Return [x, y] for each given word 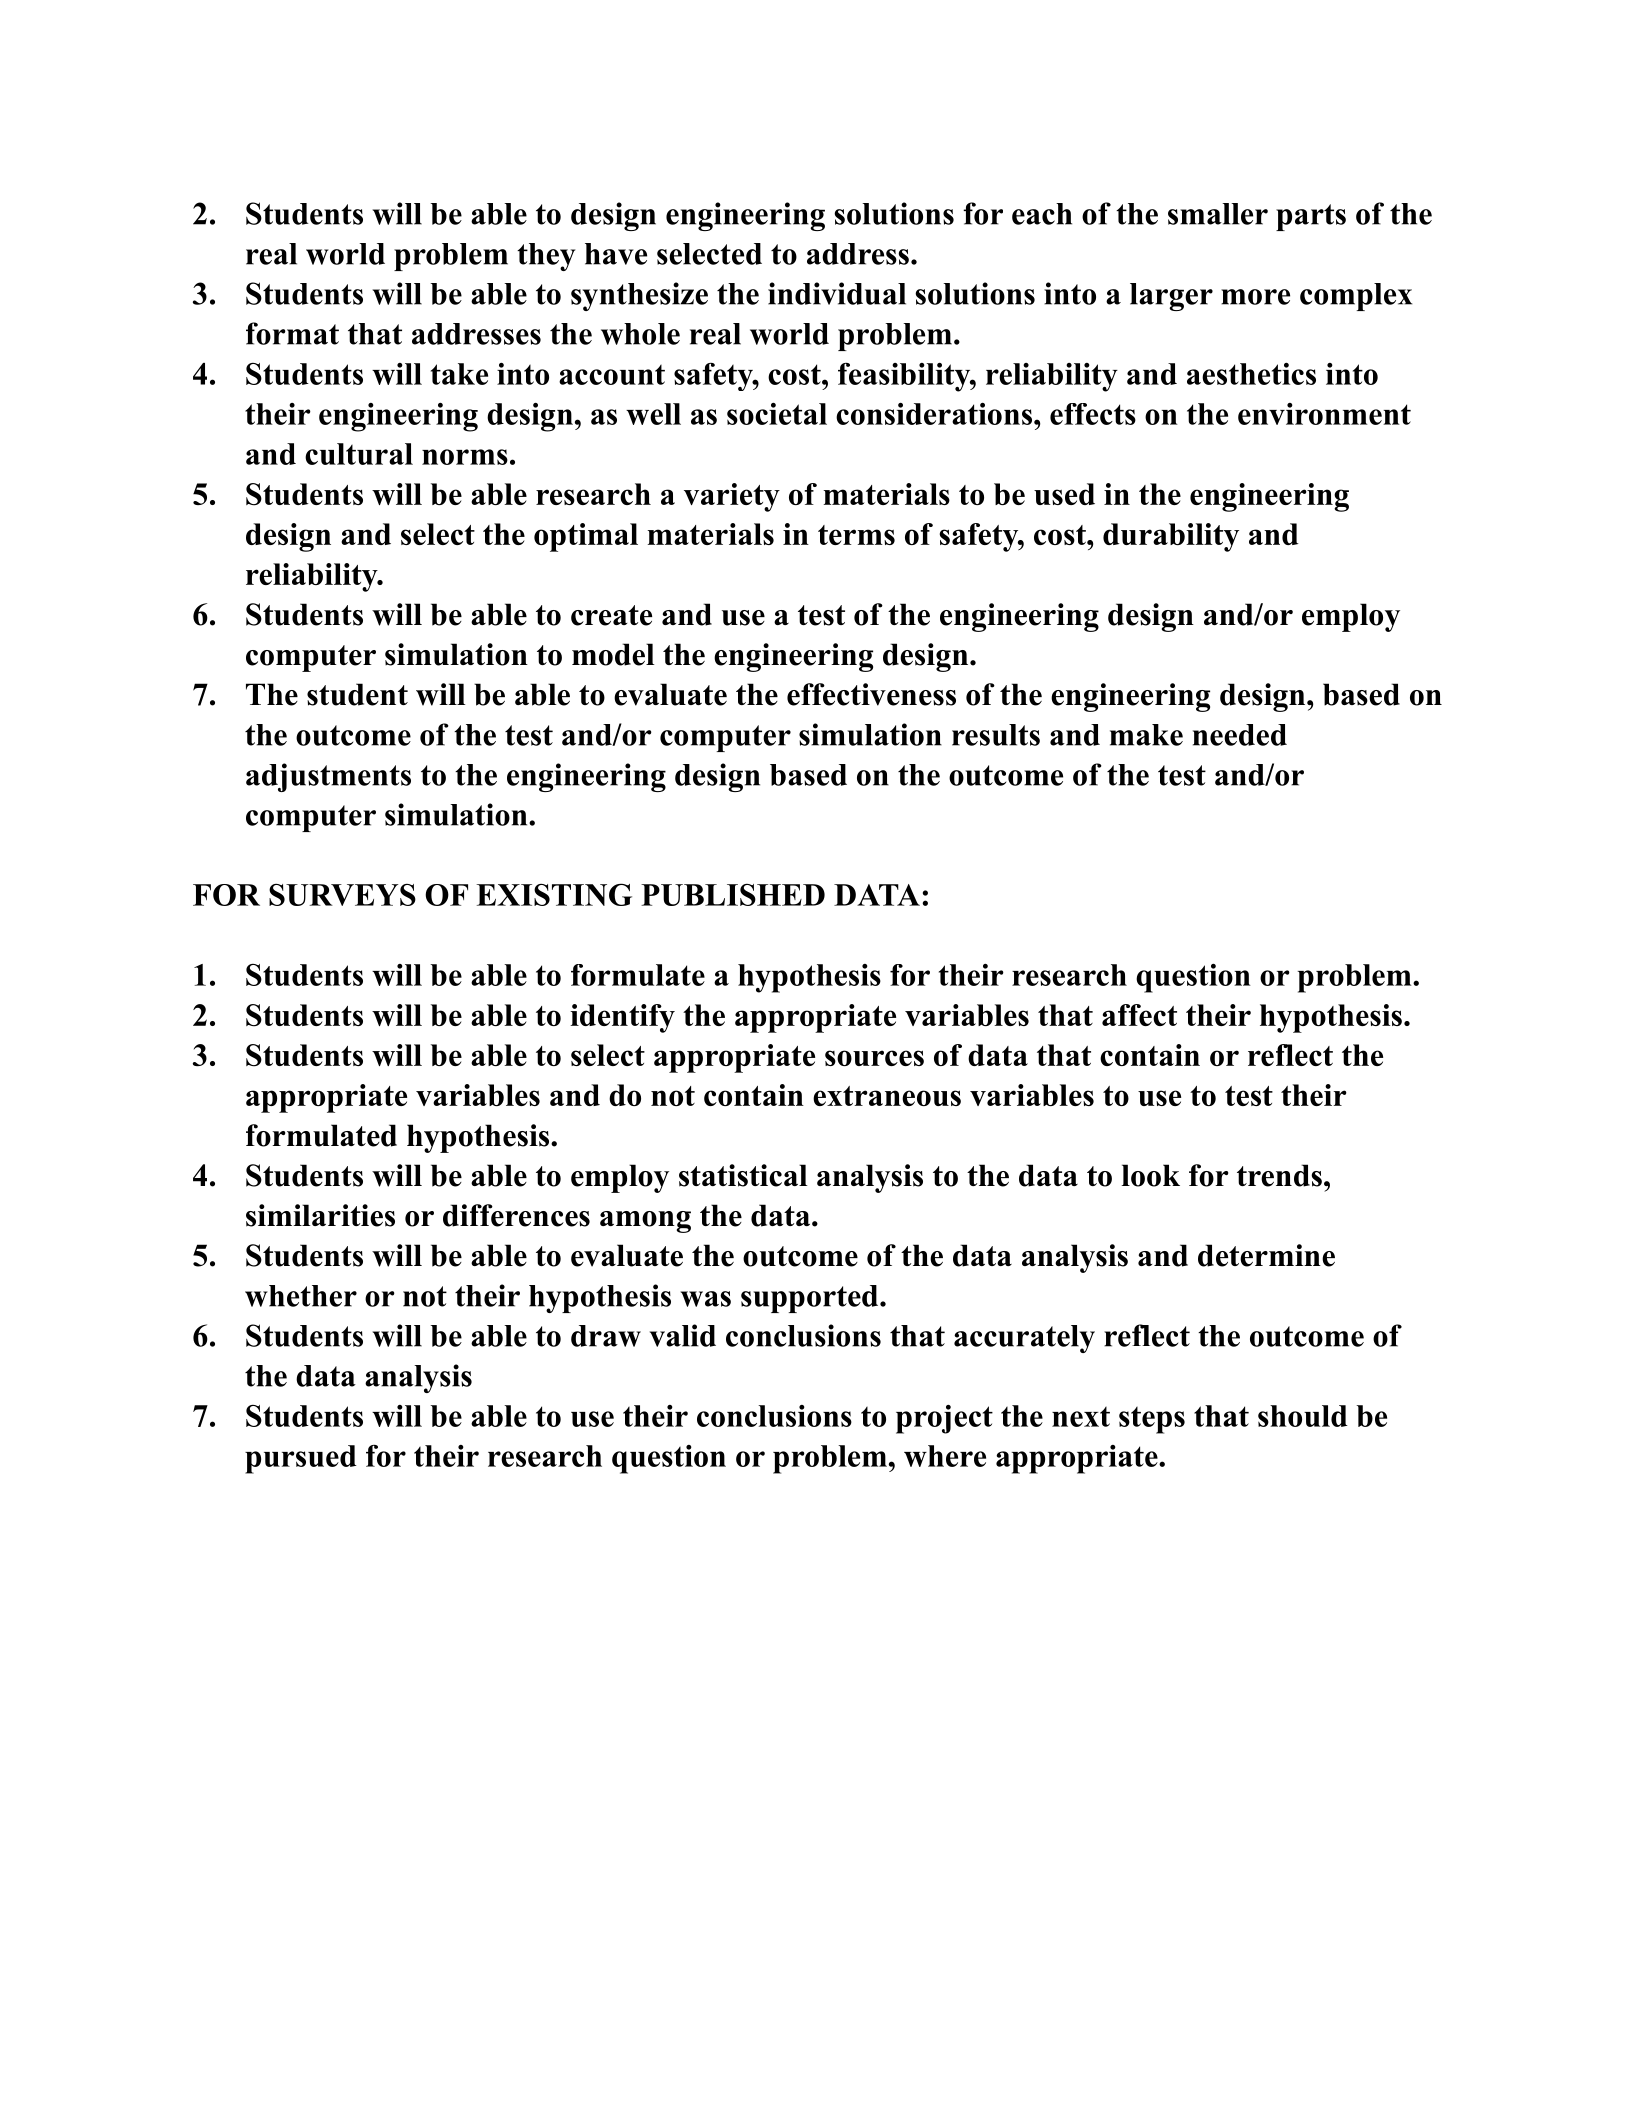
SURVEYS [342, 895]
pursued [301, 1459]
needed [1240, 735]
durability [1171, 537]
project [944, 1419]
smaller [1218, 214]
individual [837, 293]
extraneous [887, 1096]
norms [465, 457]
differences [516, 1215]
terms [856, 535]
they [546, 257]
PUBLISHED [733, 895]
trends [1279, 1175]
